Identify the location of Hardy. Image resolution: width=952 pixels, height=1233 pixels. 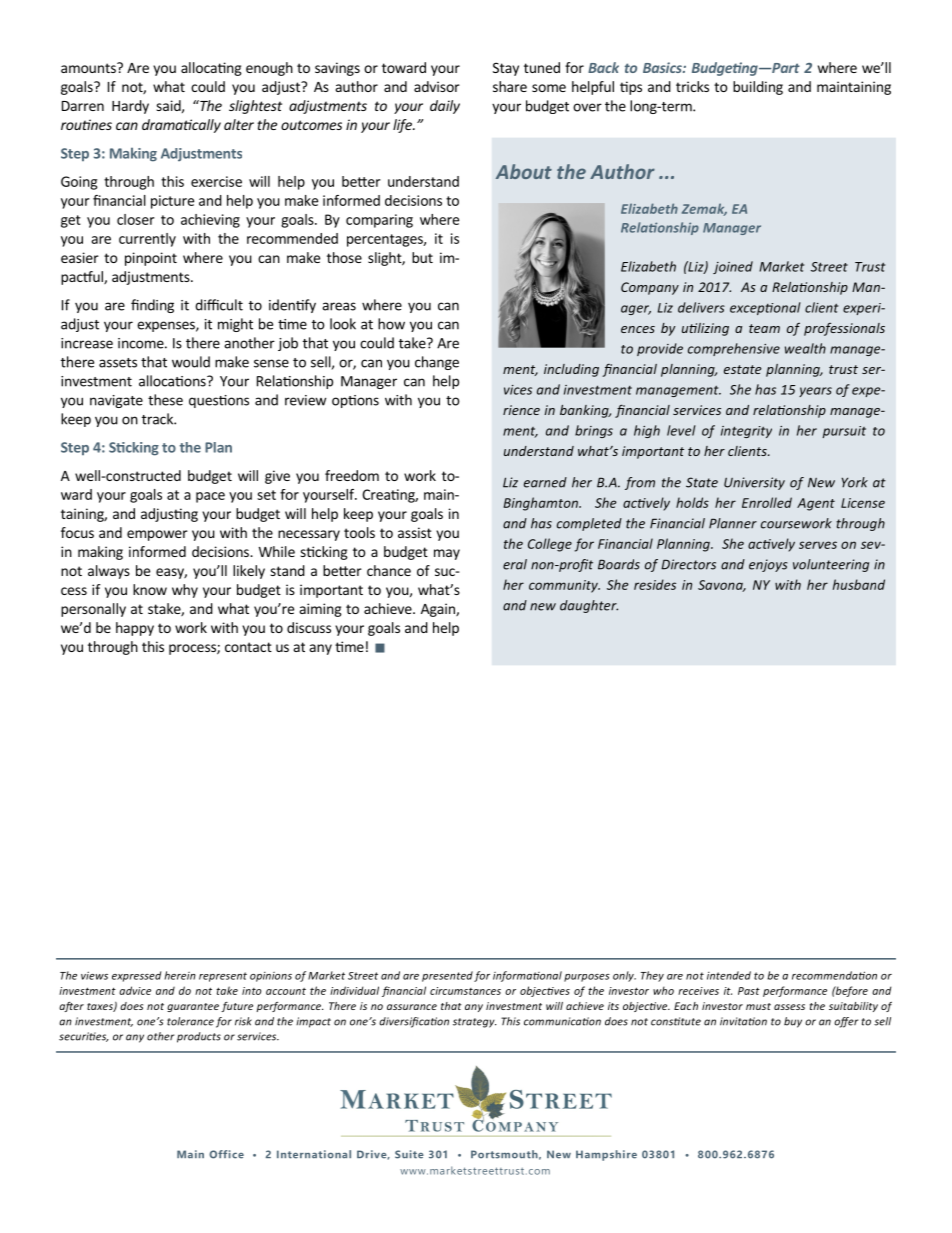
(130, 107).
